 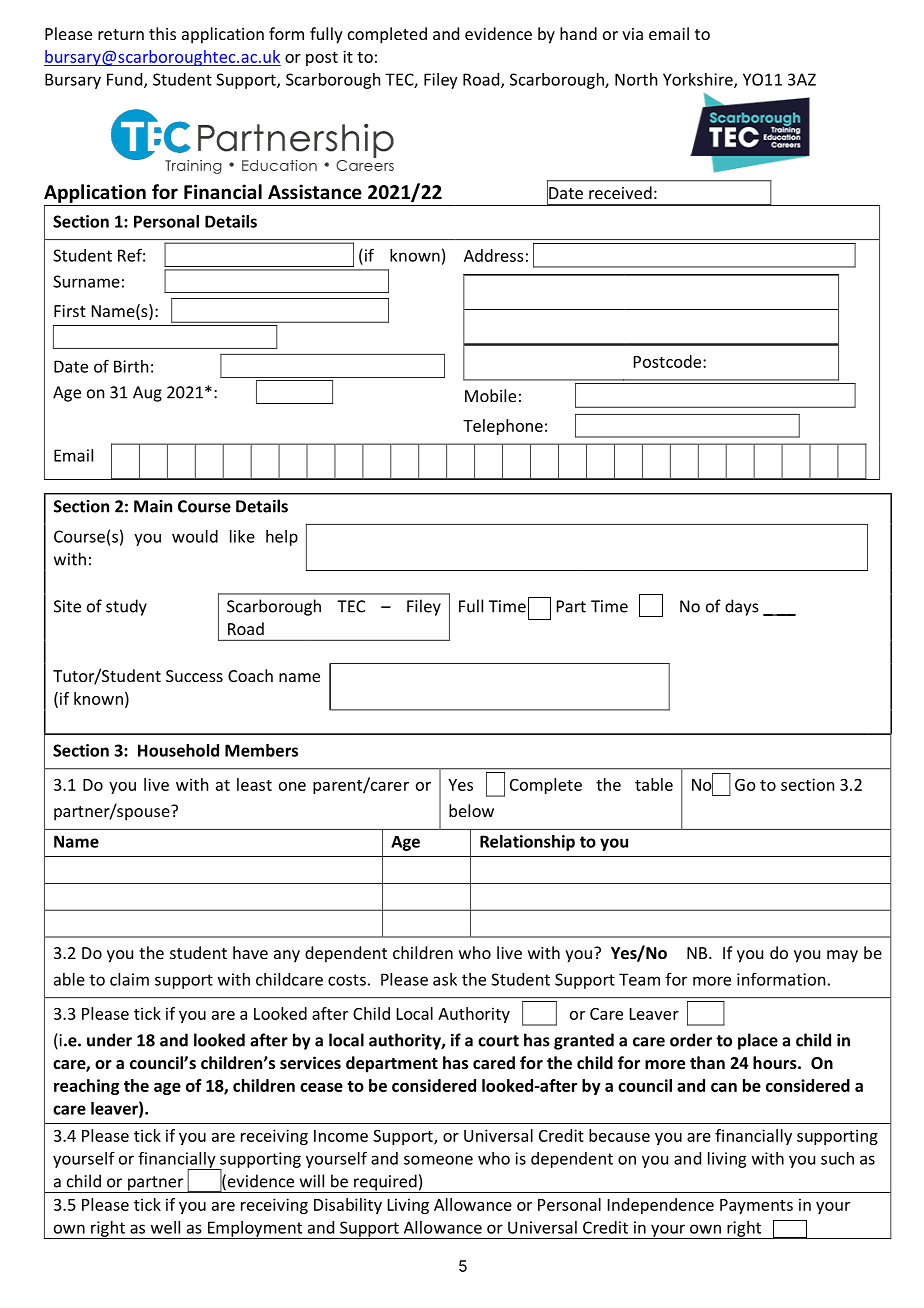 What do you see at coordinates (742, 607) in the screenshot?
I see `days` at bounding box center [742, 607].
